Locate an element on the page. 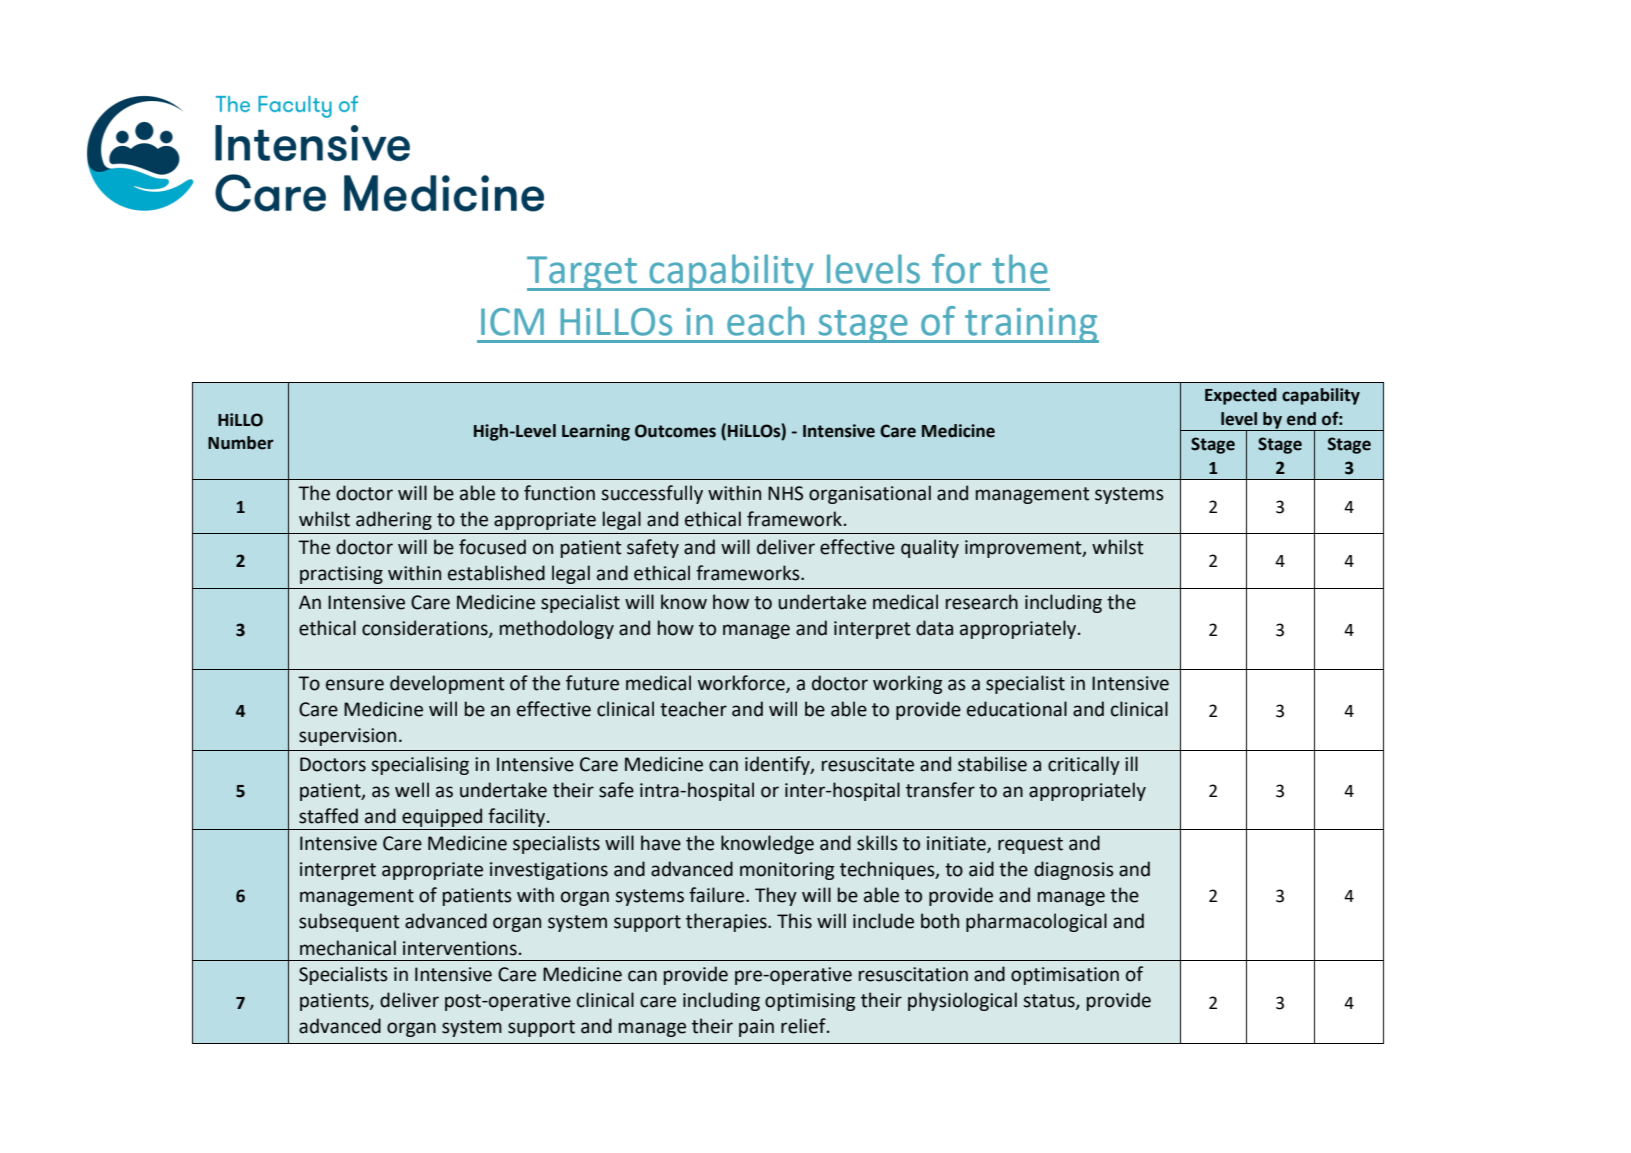 Image resolution: width=1631 pixels, height=1153 pixels. Target is located at coordinates (583, 273).
